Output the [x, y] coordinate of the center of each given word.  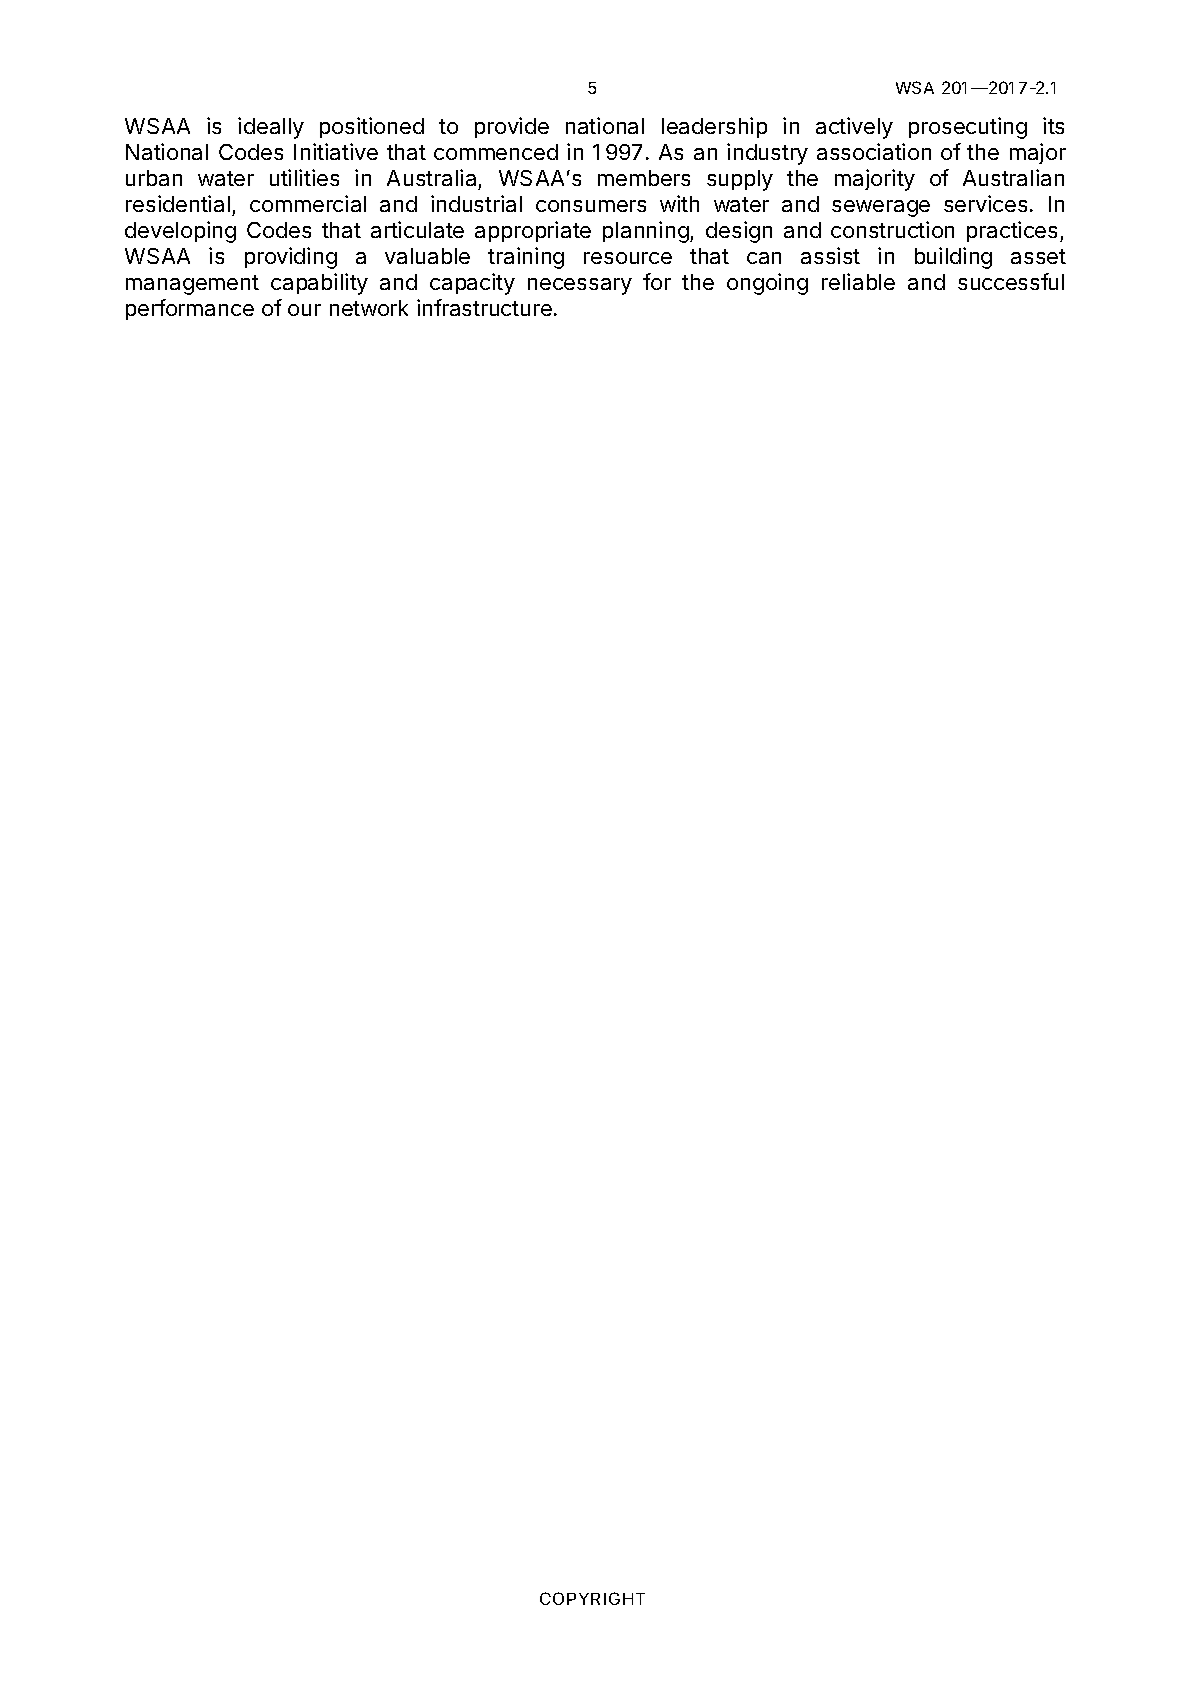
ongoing [767, 284]
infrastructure [484, 307]
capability [319, 284]
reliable [858, 281]
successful [1011, 281]
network [369, 308]
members [644, 178]
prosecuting [968, 128]
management [192, 285]
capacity [472, 284]
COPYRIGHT [592, 1598]
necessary [580, 286]
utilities [304, 177]
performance [190, 309]
